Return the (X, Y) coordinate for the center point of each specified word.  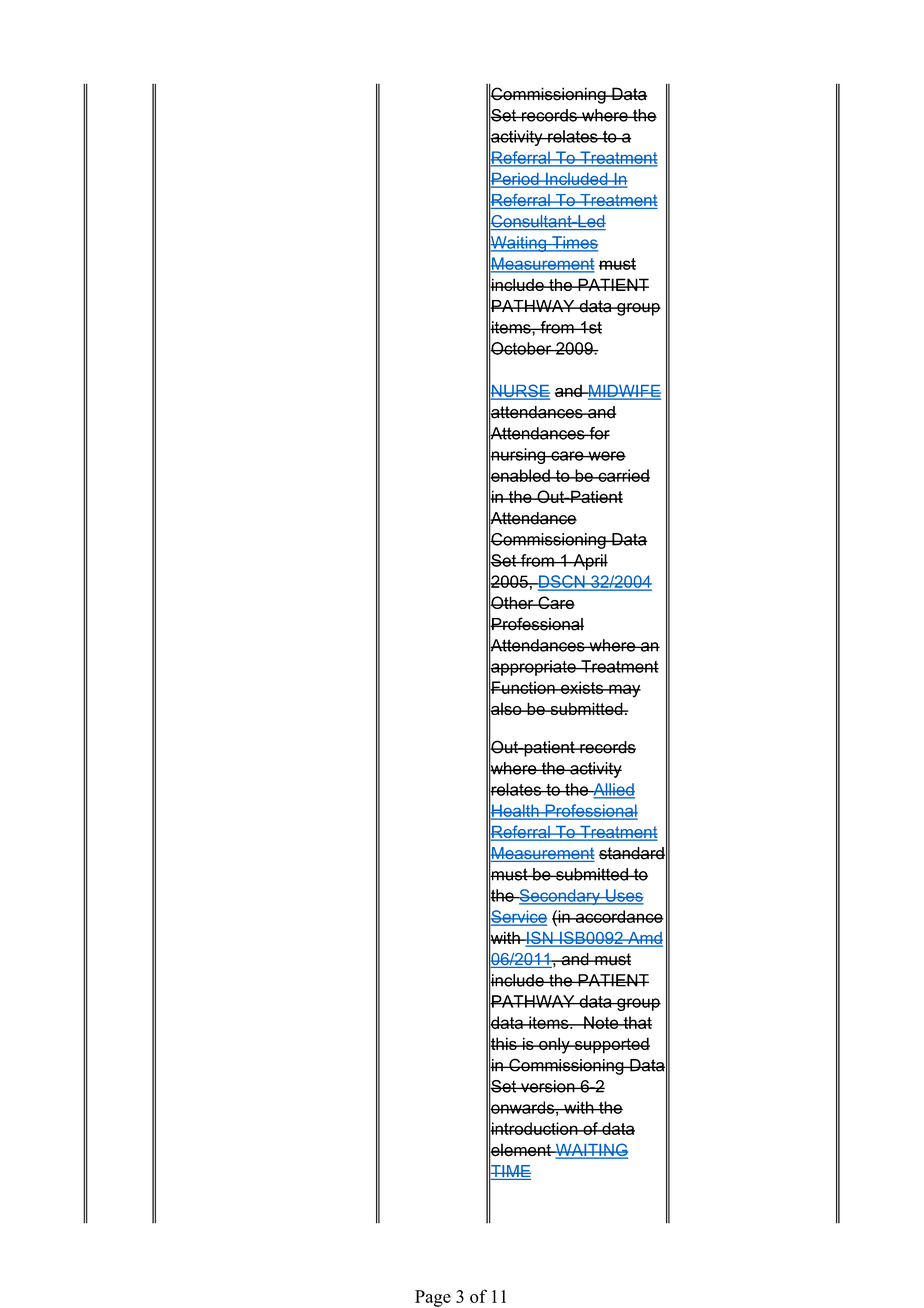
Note (601, 1022)
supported (611, 1045)
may (624, 691)
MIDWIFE (624, 392)
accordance (619, 916)
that (636, 1022)
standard (632, 853)
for (598, 433)
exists (582, 687)
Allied (613, 790)
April (589, 562)
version (548, 1086)
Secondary (559, 897)
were (606, 456)
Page (433, 1298)
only (554, 1045)
